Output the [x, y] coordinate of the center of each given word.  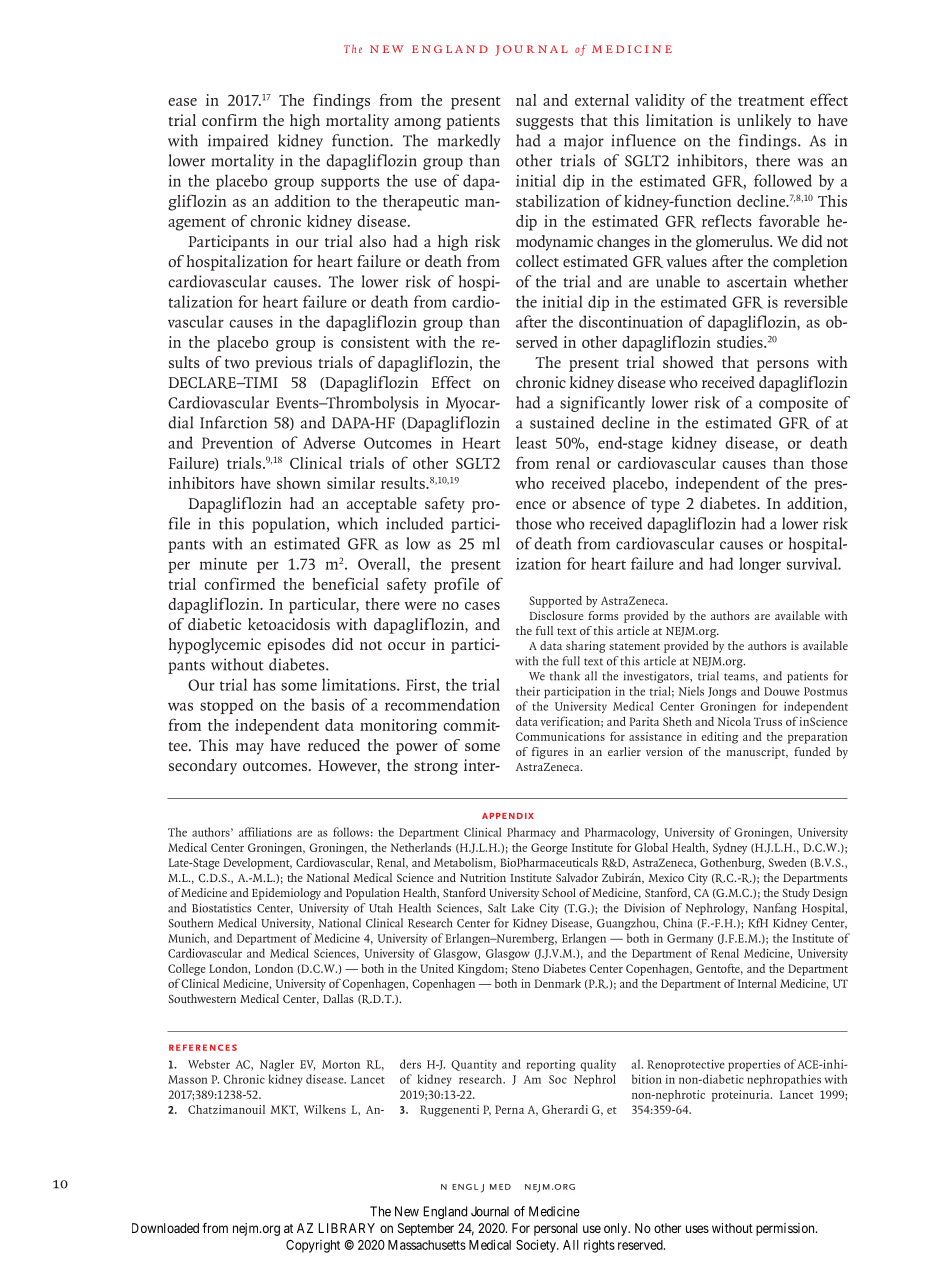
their [528, 691]
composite [793, 404]
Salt [497, 908]
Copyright [313, 1246]
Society [537, 1246]
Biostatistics [222, 908]
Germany [690, 939]
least [531, 442]
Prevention [237, 443]
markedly [469, 142]
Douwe [782, 691]
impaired [238, 142]
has [264, 684]
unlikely [764, 122]
